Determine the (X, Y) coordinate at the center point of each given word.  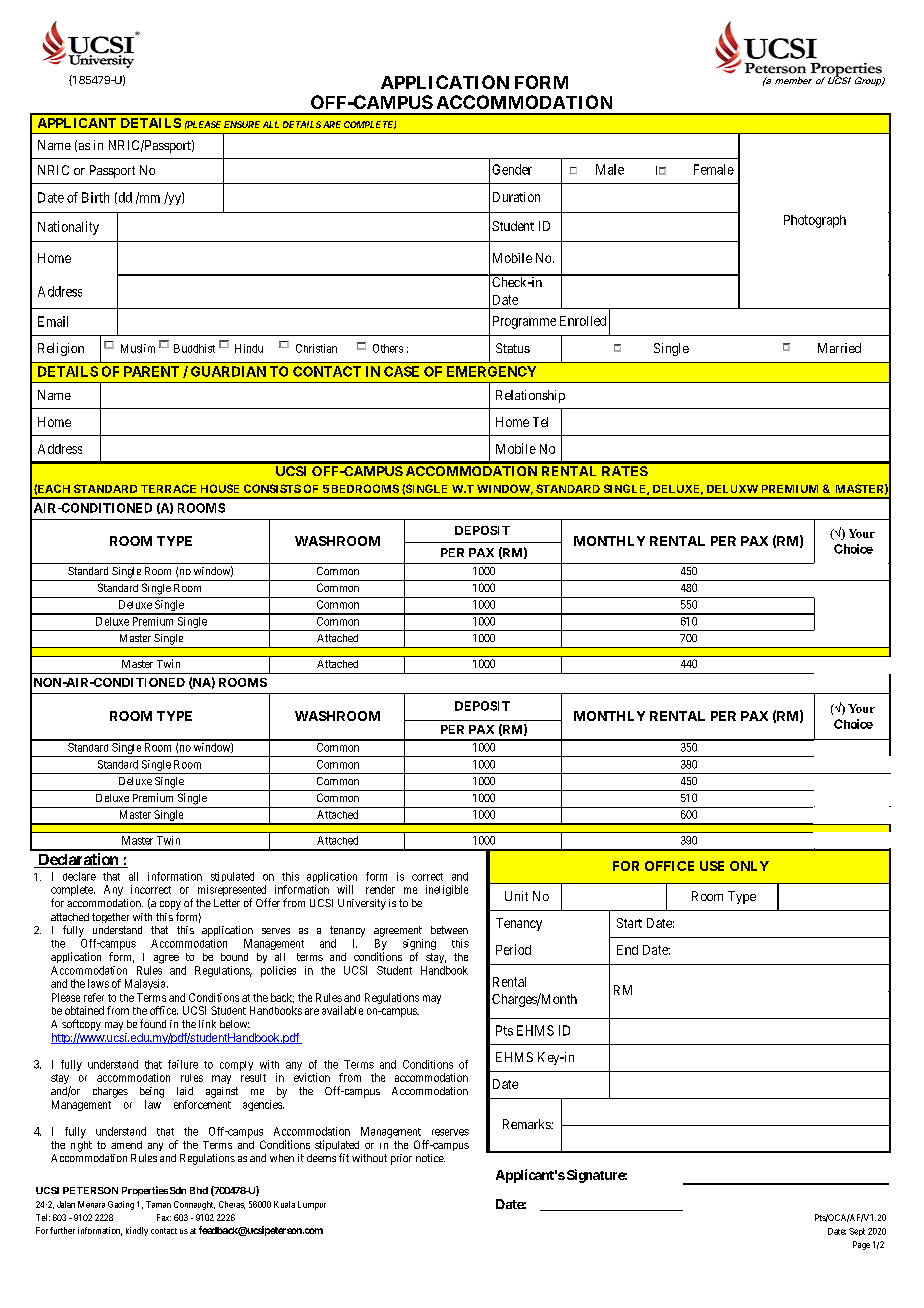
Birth (95, 197)
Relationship (530, 396)
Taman (158, 1204)
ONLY (749, 866)
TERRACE (168, 488)
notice (430, 1158)
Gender (512, 169)
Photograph (815, 221)
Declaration (78, 860)
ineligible (447, 890)
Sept (857, 1232)
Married (839, 348)
